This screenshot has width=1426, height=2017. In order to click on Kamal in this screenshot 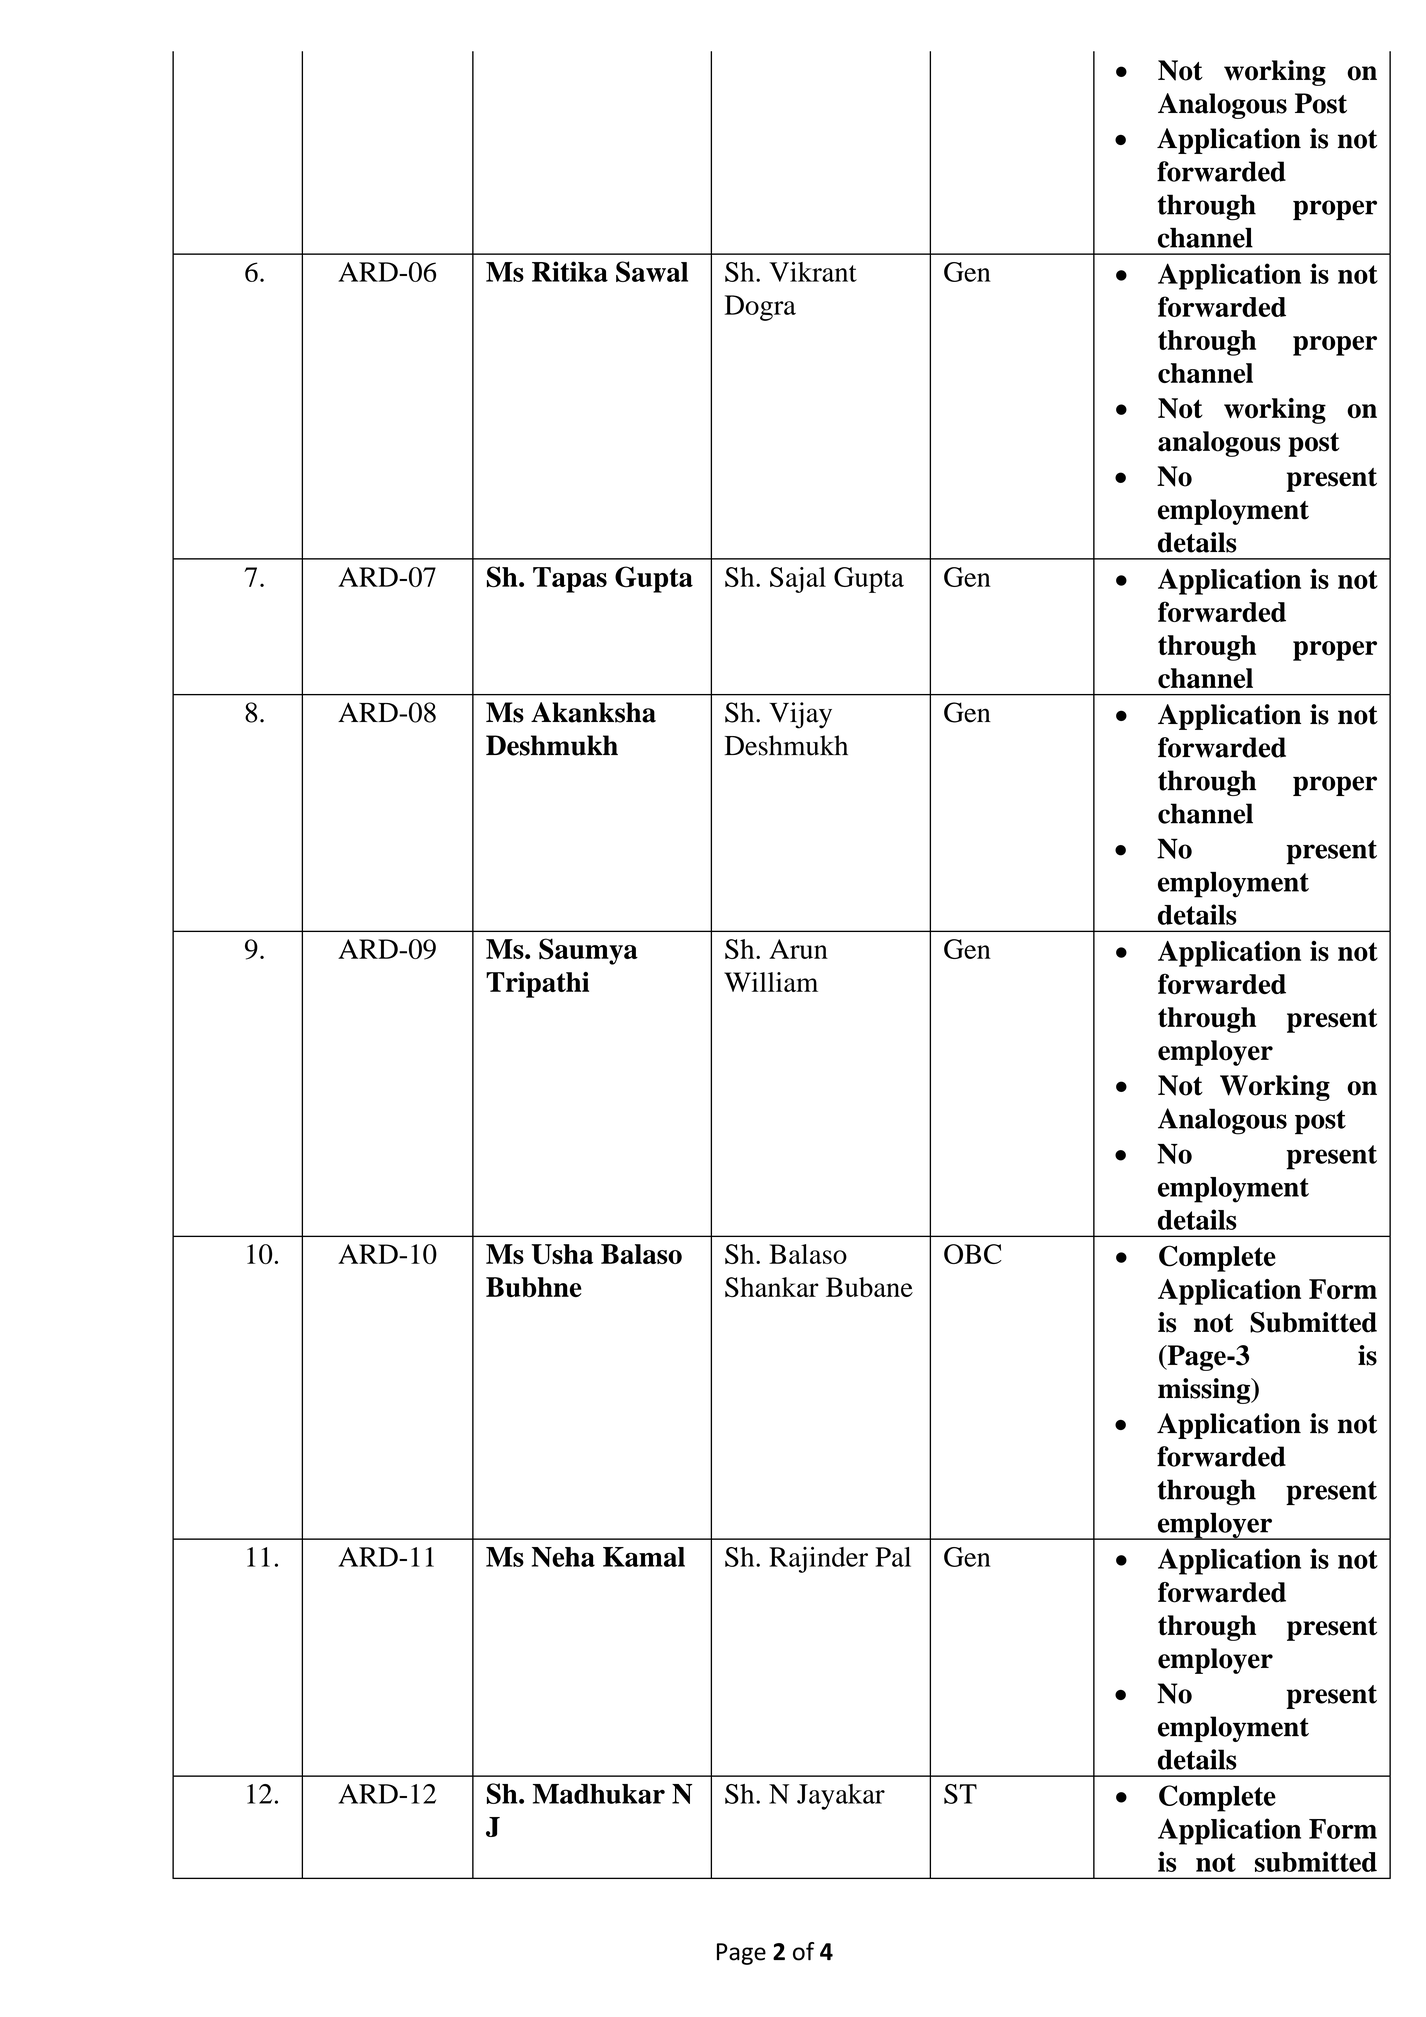, I will do `click(644, 1557)`.
